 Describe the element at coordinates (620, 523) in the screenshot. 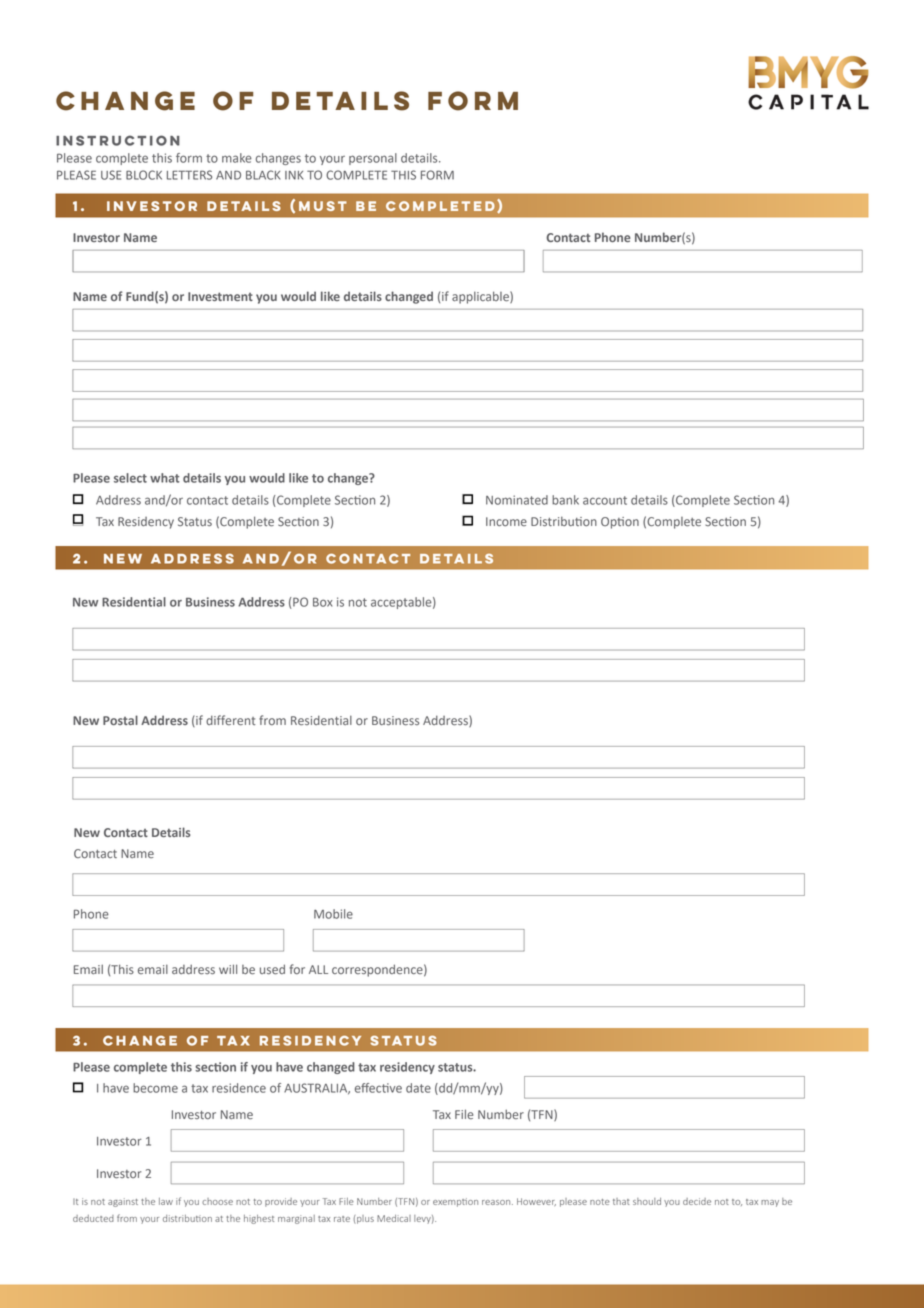

I see `Option` at that location.
